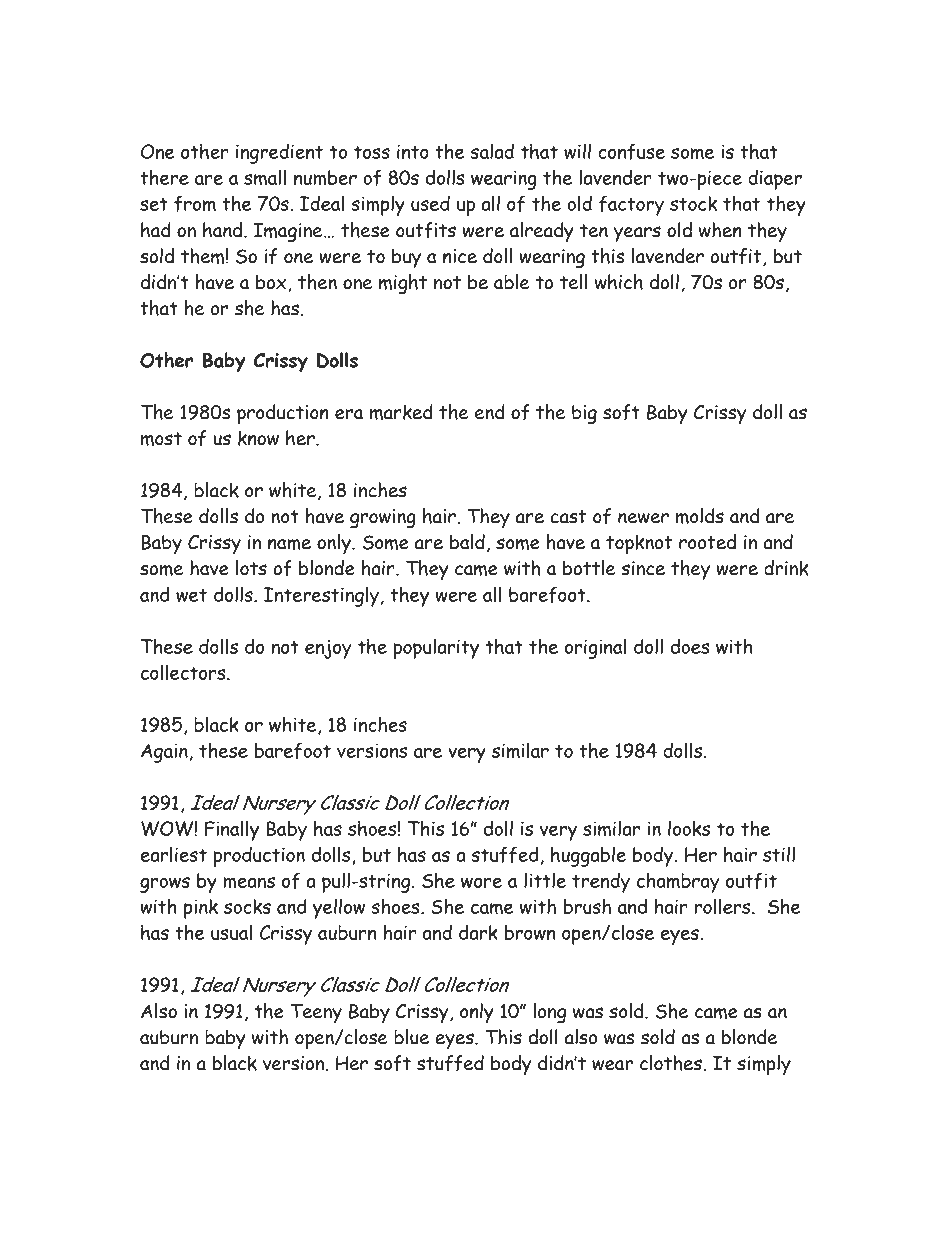 The height and width of the screenshot is (1233, 952). What do you see at coordinates (289, 544) in the screenshot?
I see `name` at bounding box center [289, 544].
